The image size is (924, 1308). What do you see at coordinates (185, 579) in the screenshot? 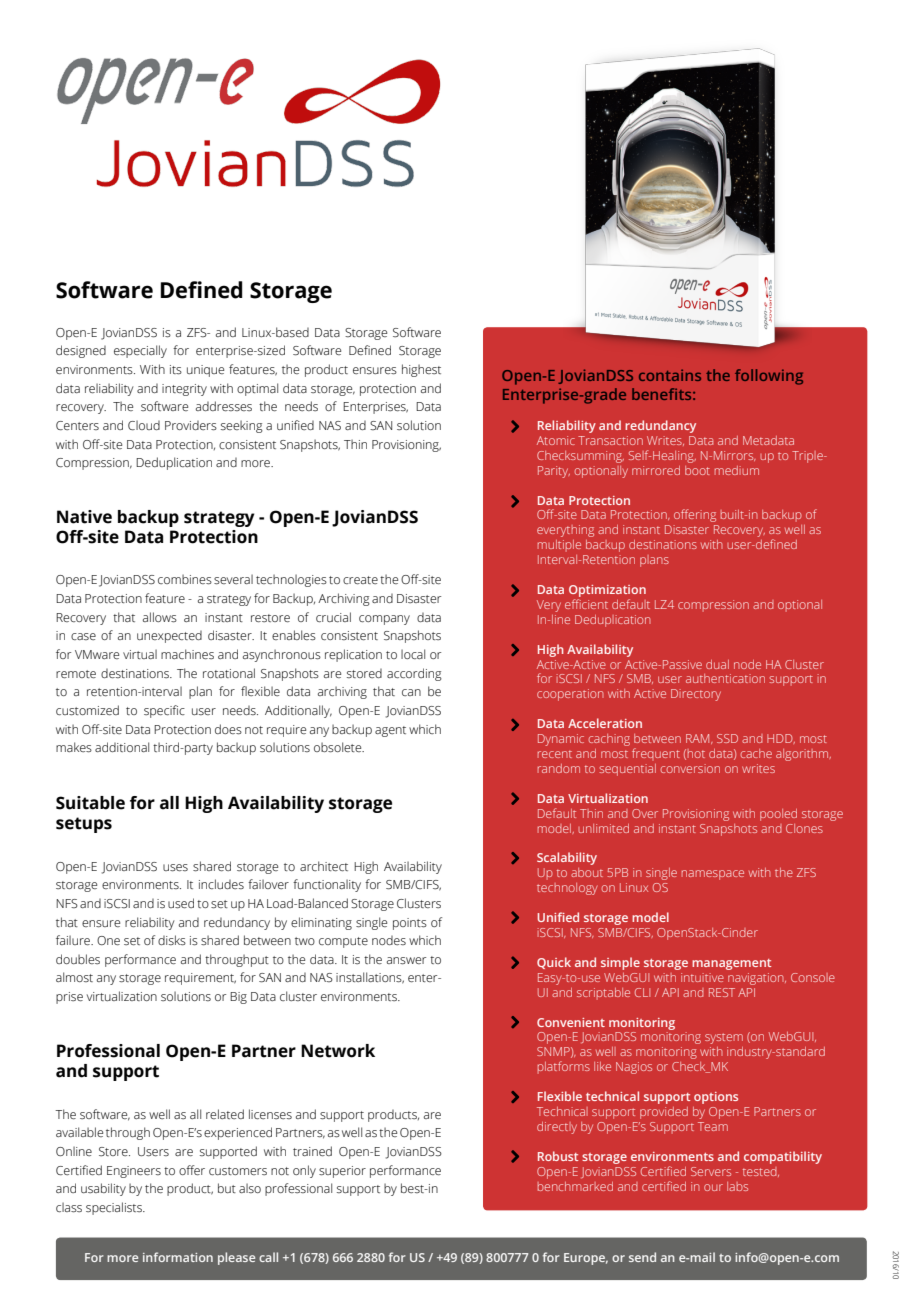
I see `combines` at bounding box center [185, 579].
